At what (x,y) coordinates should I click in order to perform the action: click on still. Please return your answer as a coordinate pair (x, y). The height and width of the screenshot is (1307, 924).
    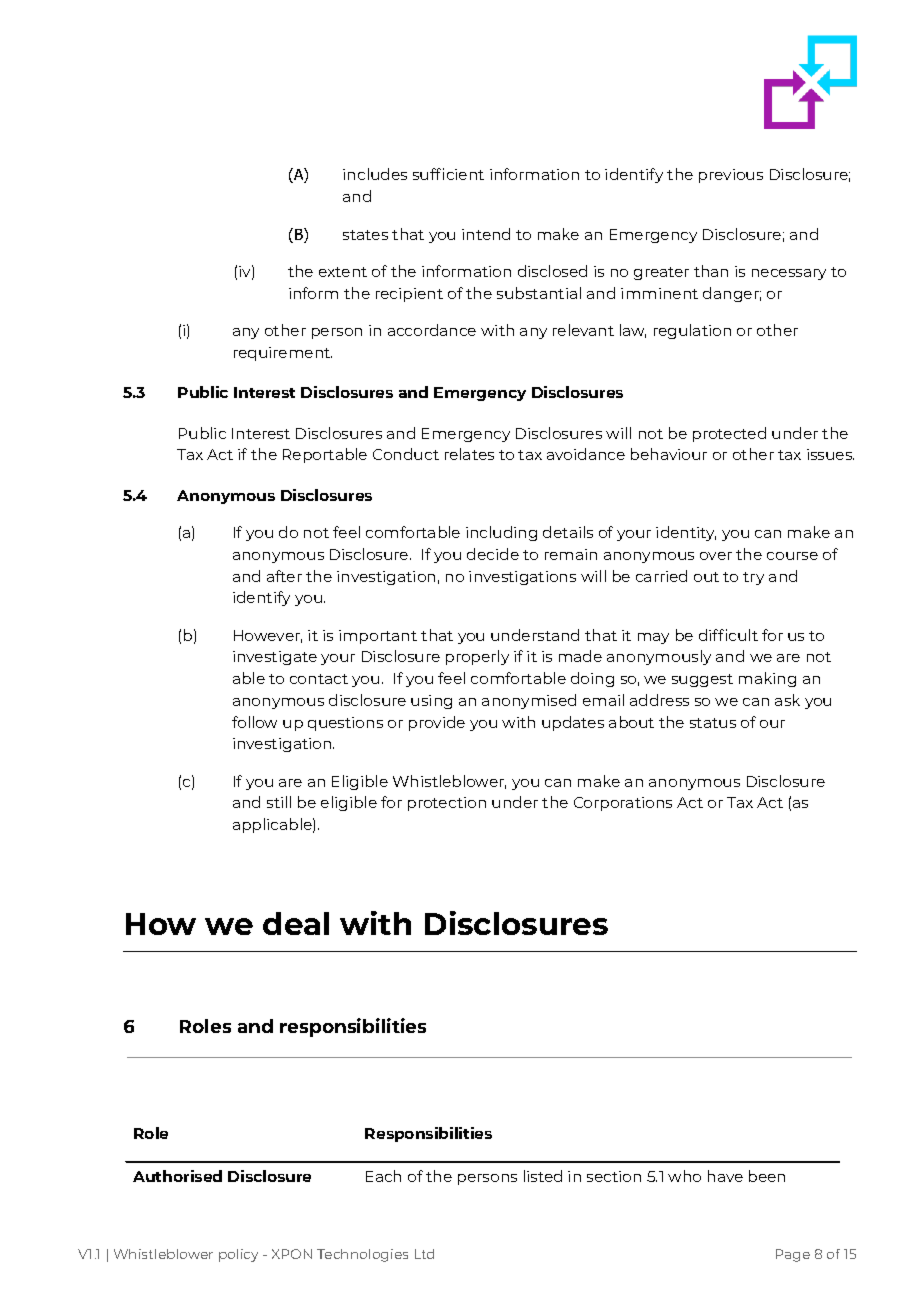
    Looking at the image, I should click on (279, 802).
